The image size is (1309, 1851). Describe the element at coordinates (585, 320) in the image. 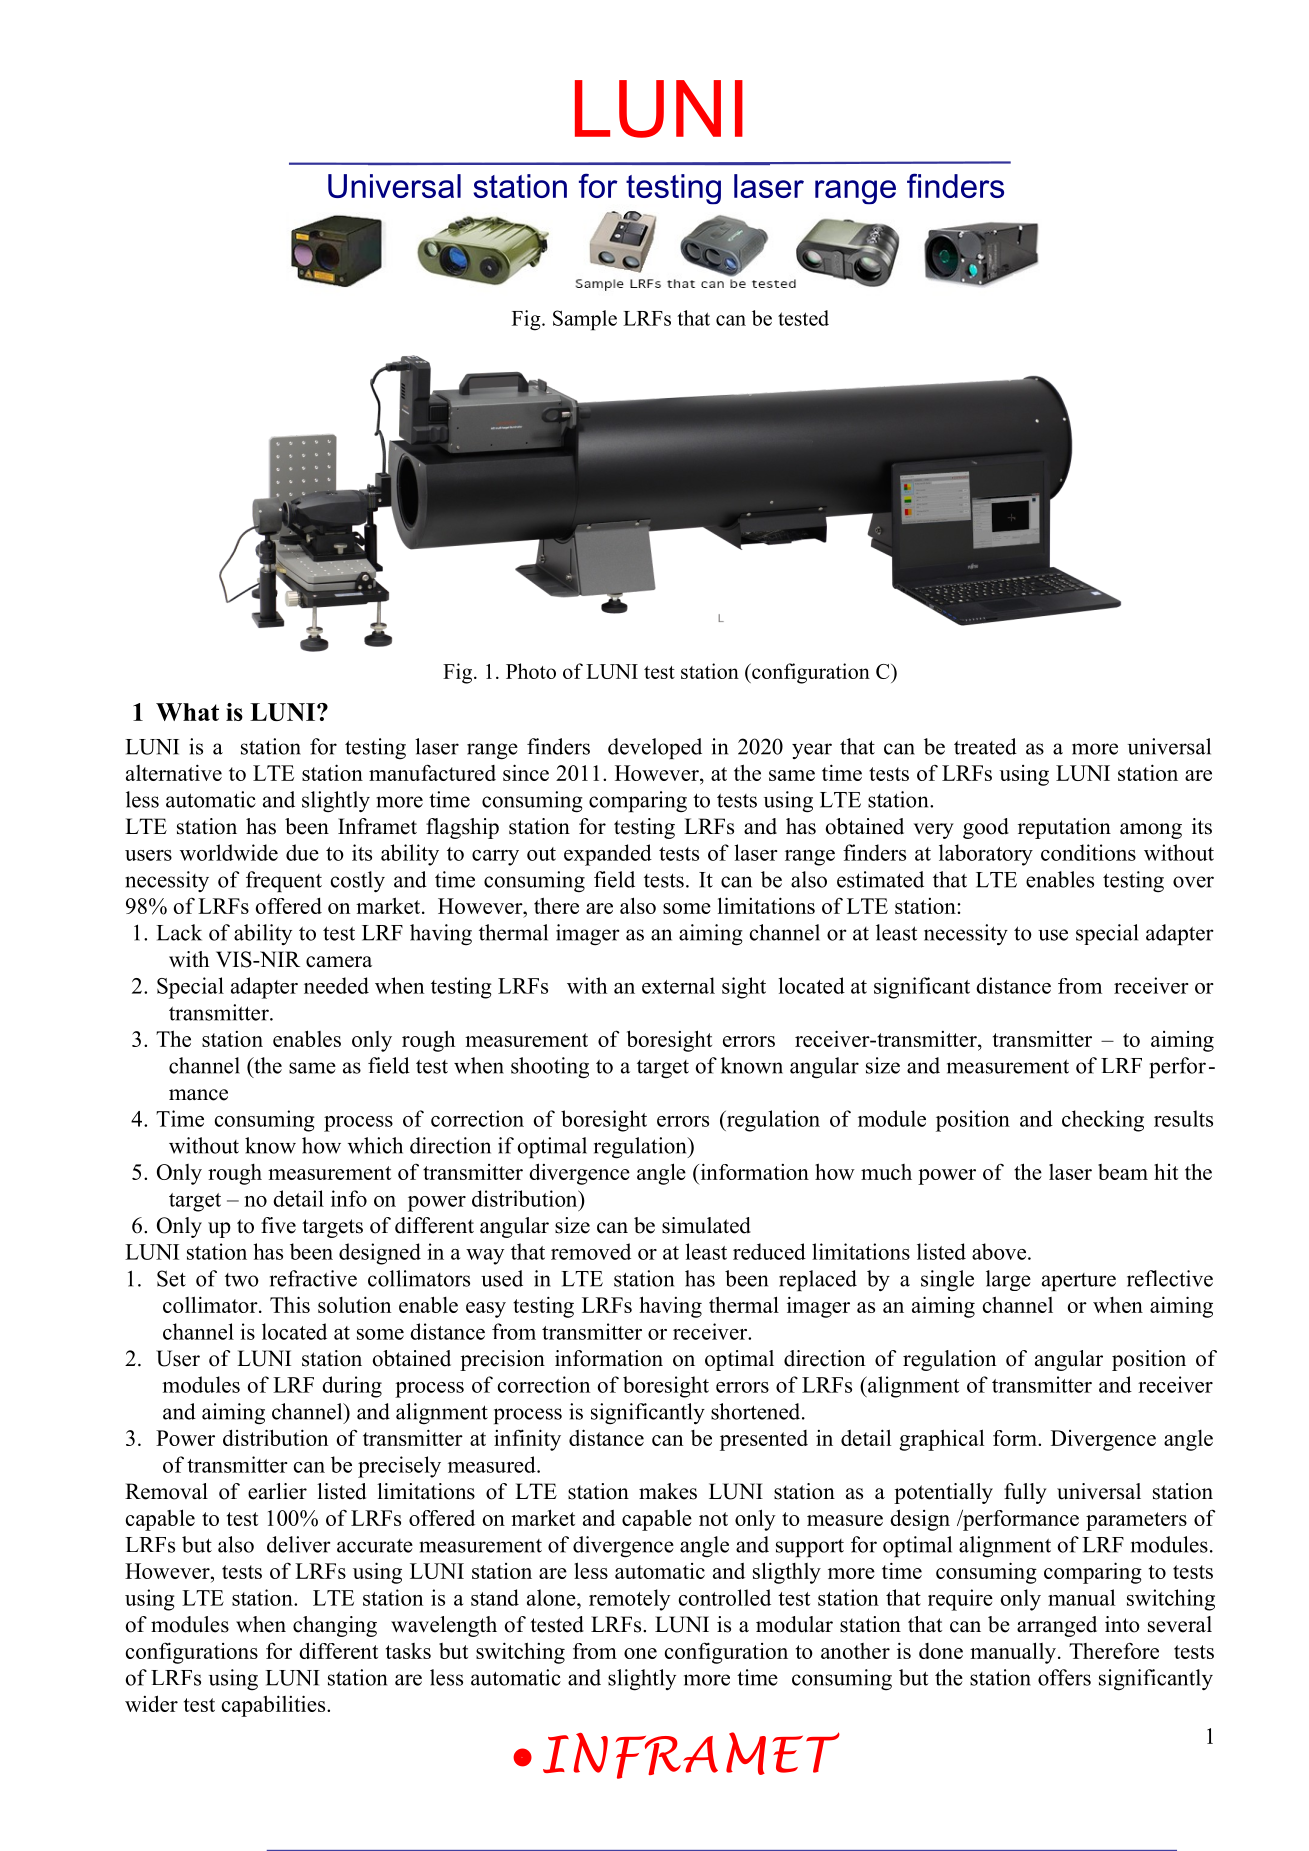

I see `Sample` at that location.
